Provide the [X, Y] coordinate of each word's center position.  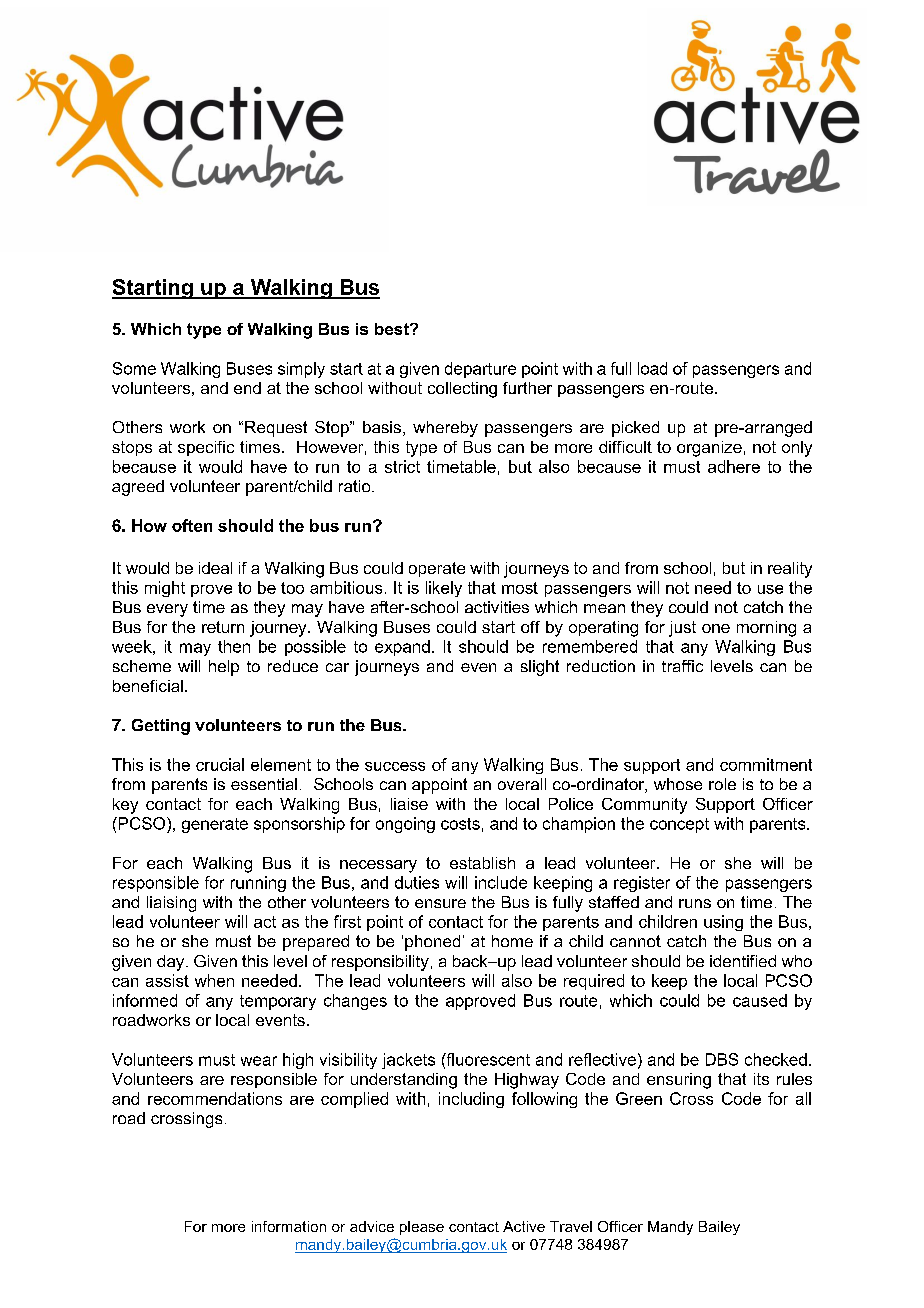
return [223, 627]
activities [497, 607]
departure [480, 370]
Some [134, 368]
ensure [440, 903]
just [682, 629]
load [652, 368]
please [422, 1228]
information [289, 1226]
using [723, 923]
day [172, 963]
